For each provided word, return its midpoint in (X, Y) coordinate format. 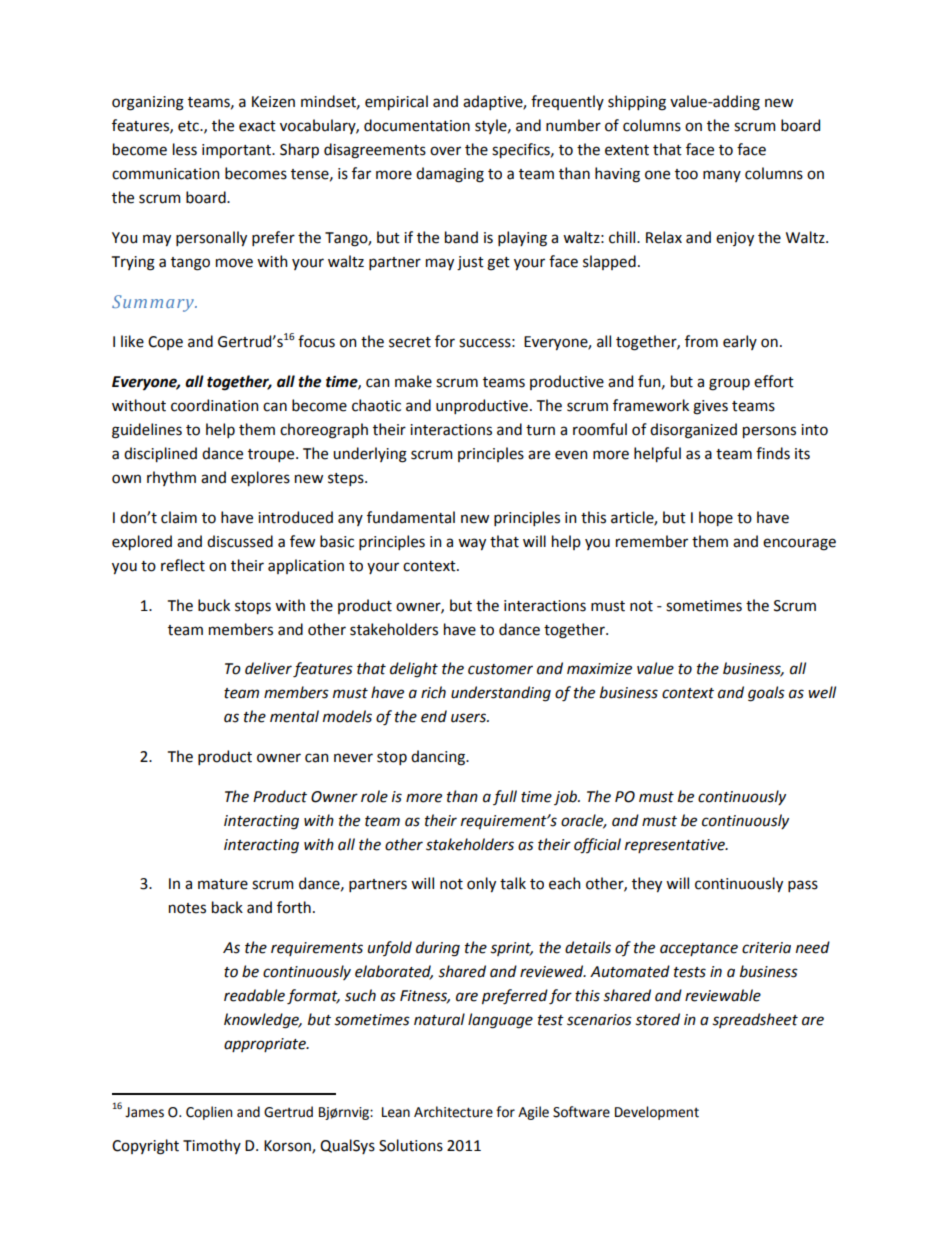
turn (540, 430)
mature (223, 884)
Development (657, 1113)
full (505, 797)
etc (189, 126)
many (722, 176)
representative (676, 846)
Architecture (453, 1112)
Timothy (212, 1146)
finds (773, 453)
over (445, 151)
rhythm (171, 478)
